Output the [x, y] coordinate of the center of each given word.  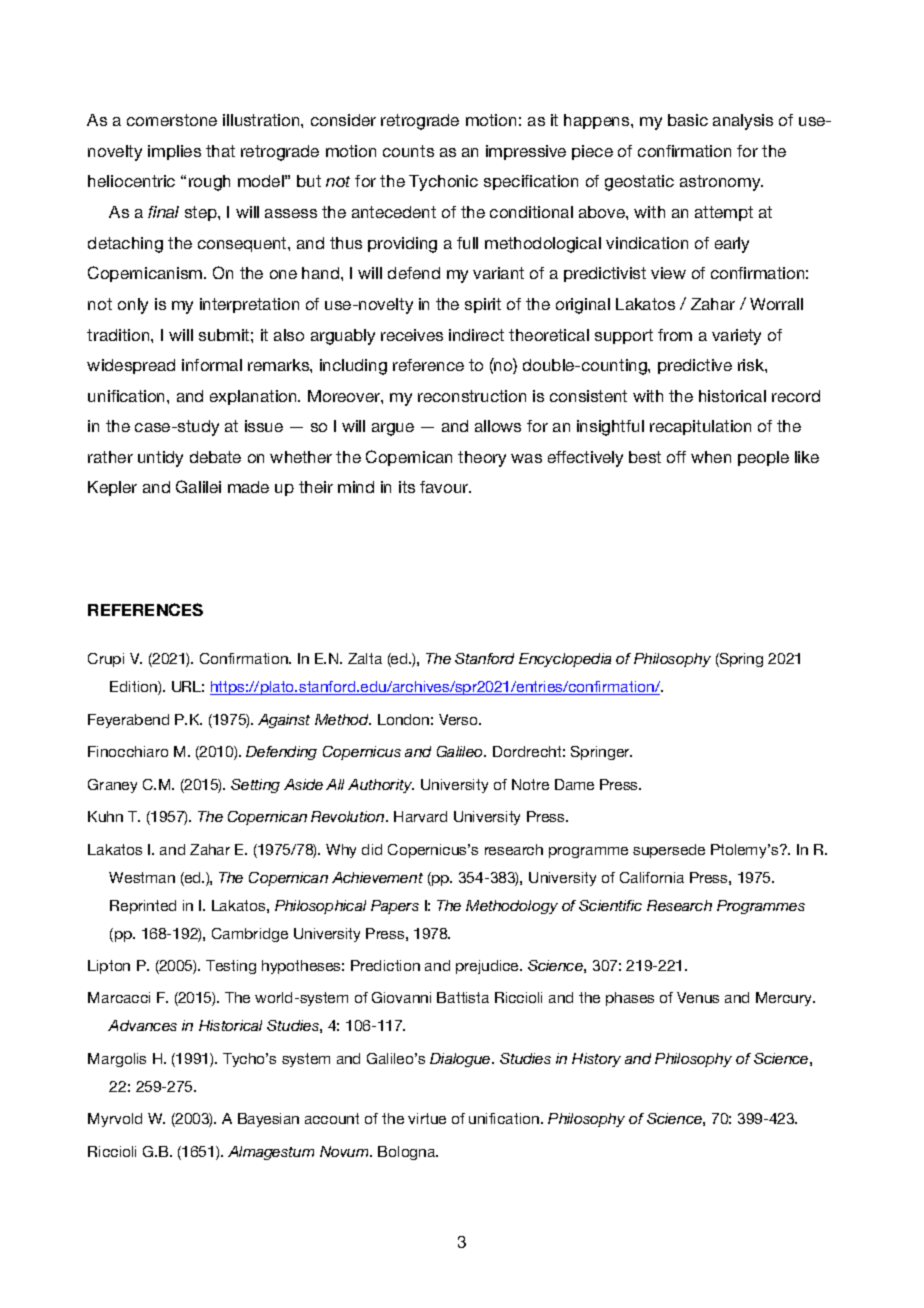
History [596, 1060]
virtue [427, 1118]
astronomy [721, 183]
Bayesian [268, 1120]
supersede [669, 851]
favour [445, 487]
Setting [255, 786]
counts [408, 151]
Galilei [198, 486]
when [711, 457]
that [220, 151]
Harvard [420, 816]
